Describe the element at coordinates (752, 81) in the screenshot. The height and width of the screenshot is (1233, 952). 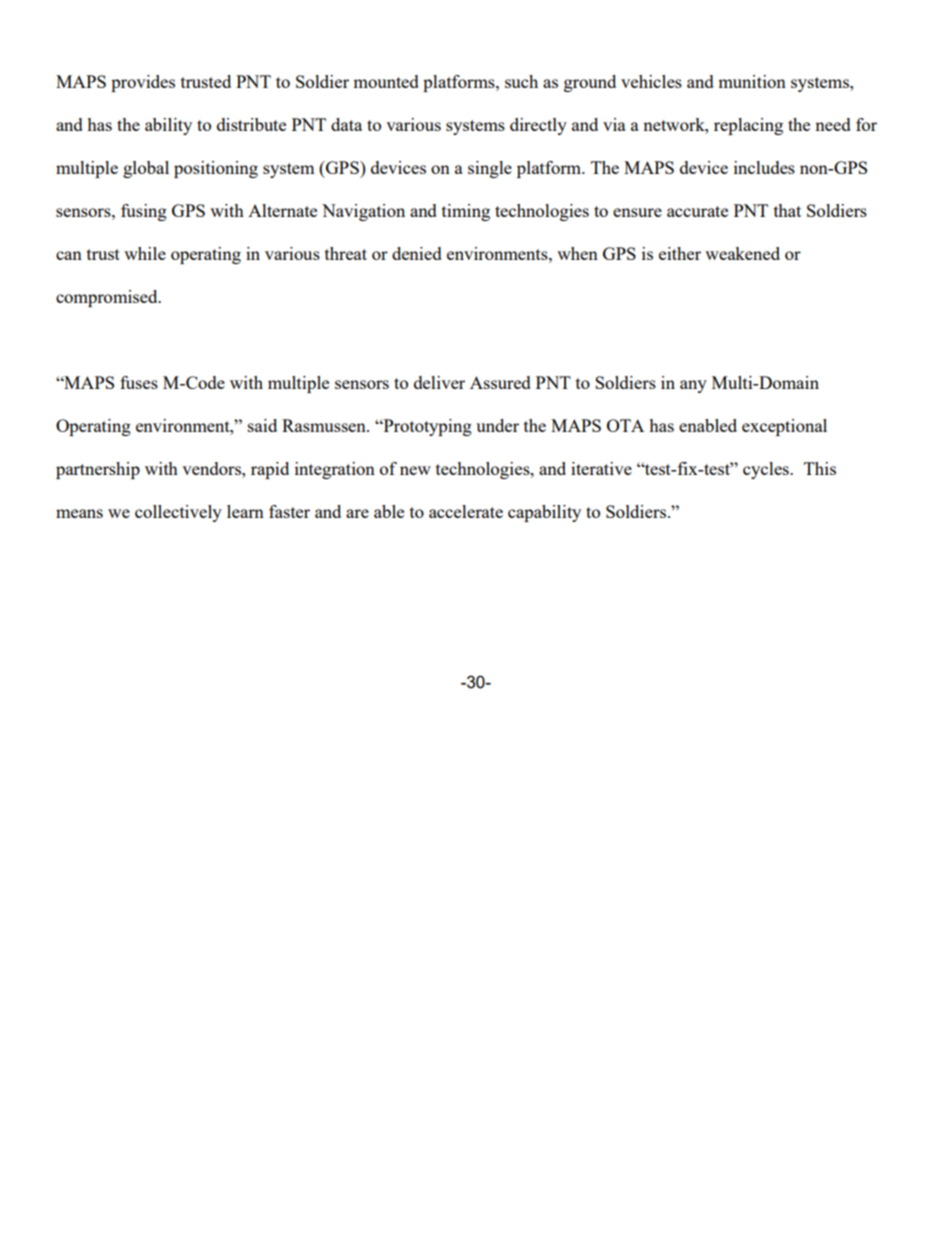
I see `munition` at that location.
